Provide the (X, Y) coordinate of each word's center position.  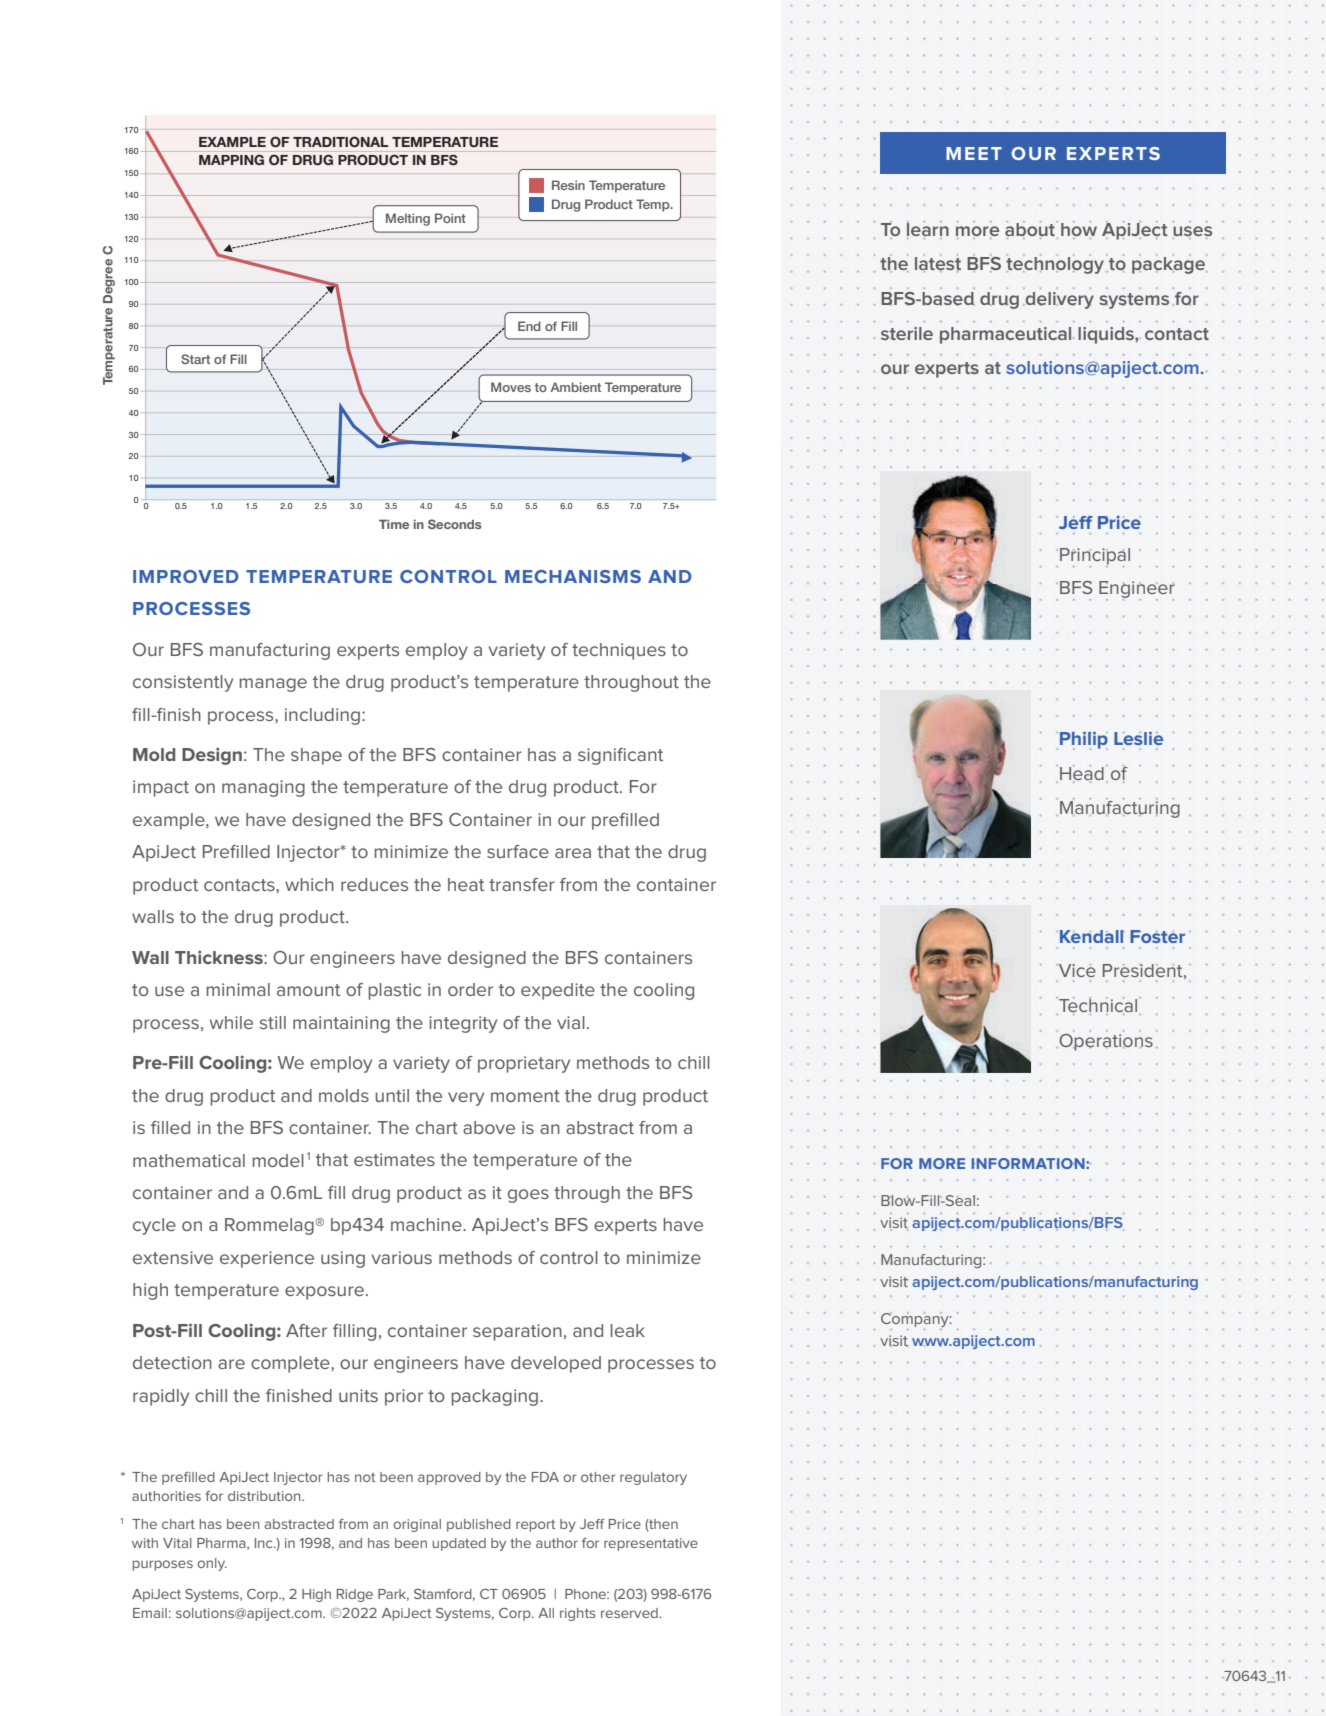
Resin (568, 185)
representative (651, 1544)
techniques (619, 651)
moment (525, 1096)
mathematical (189, 1160)
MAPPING (231, 159)
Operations (1105, 1041)
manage (273, 685)
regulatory (653, 1478)
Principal (1095, 557)
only (212, 1564)
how (1079, 228)
